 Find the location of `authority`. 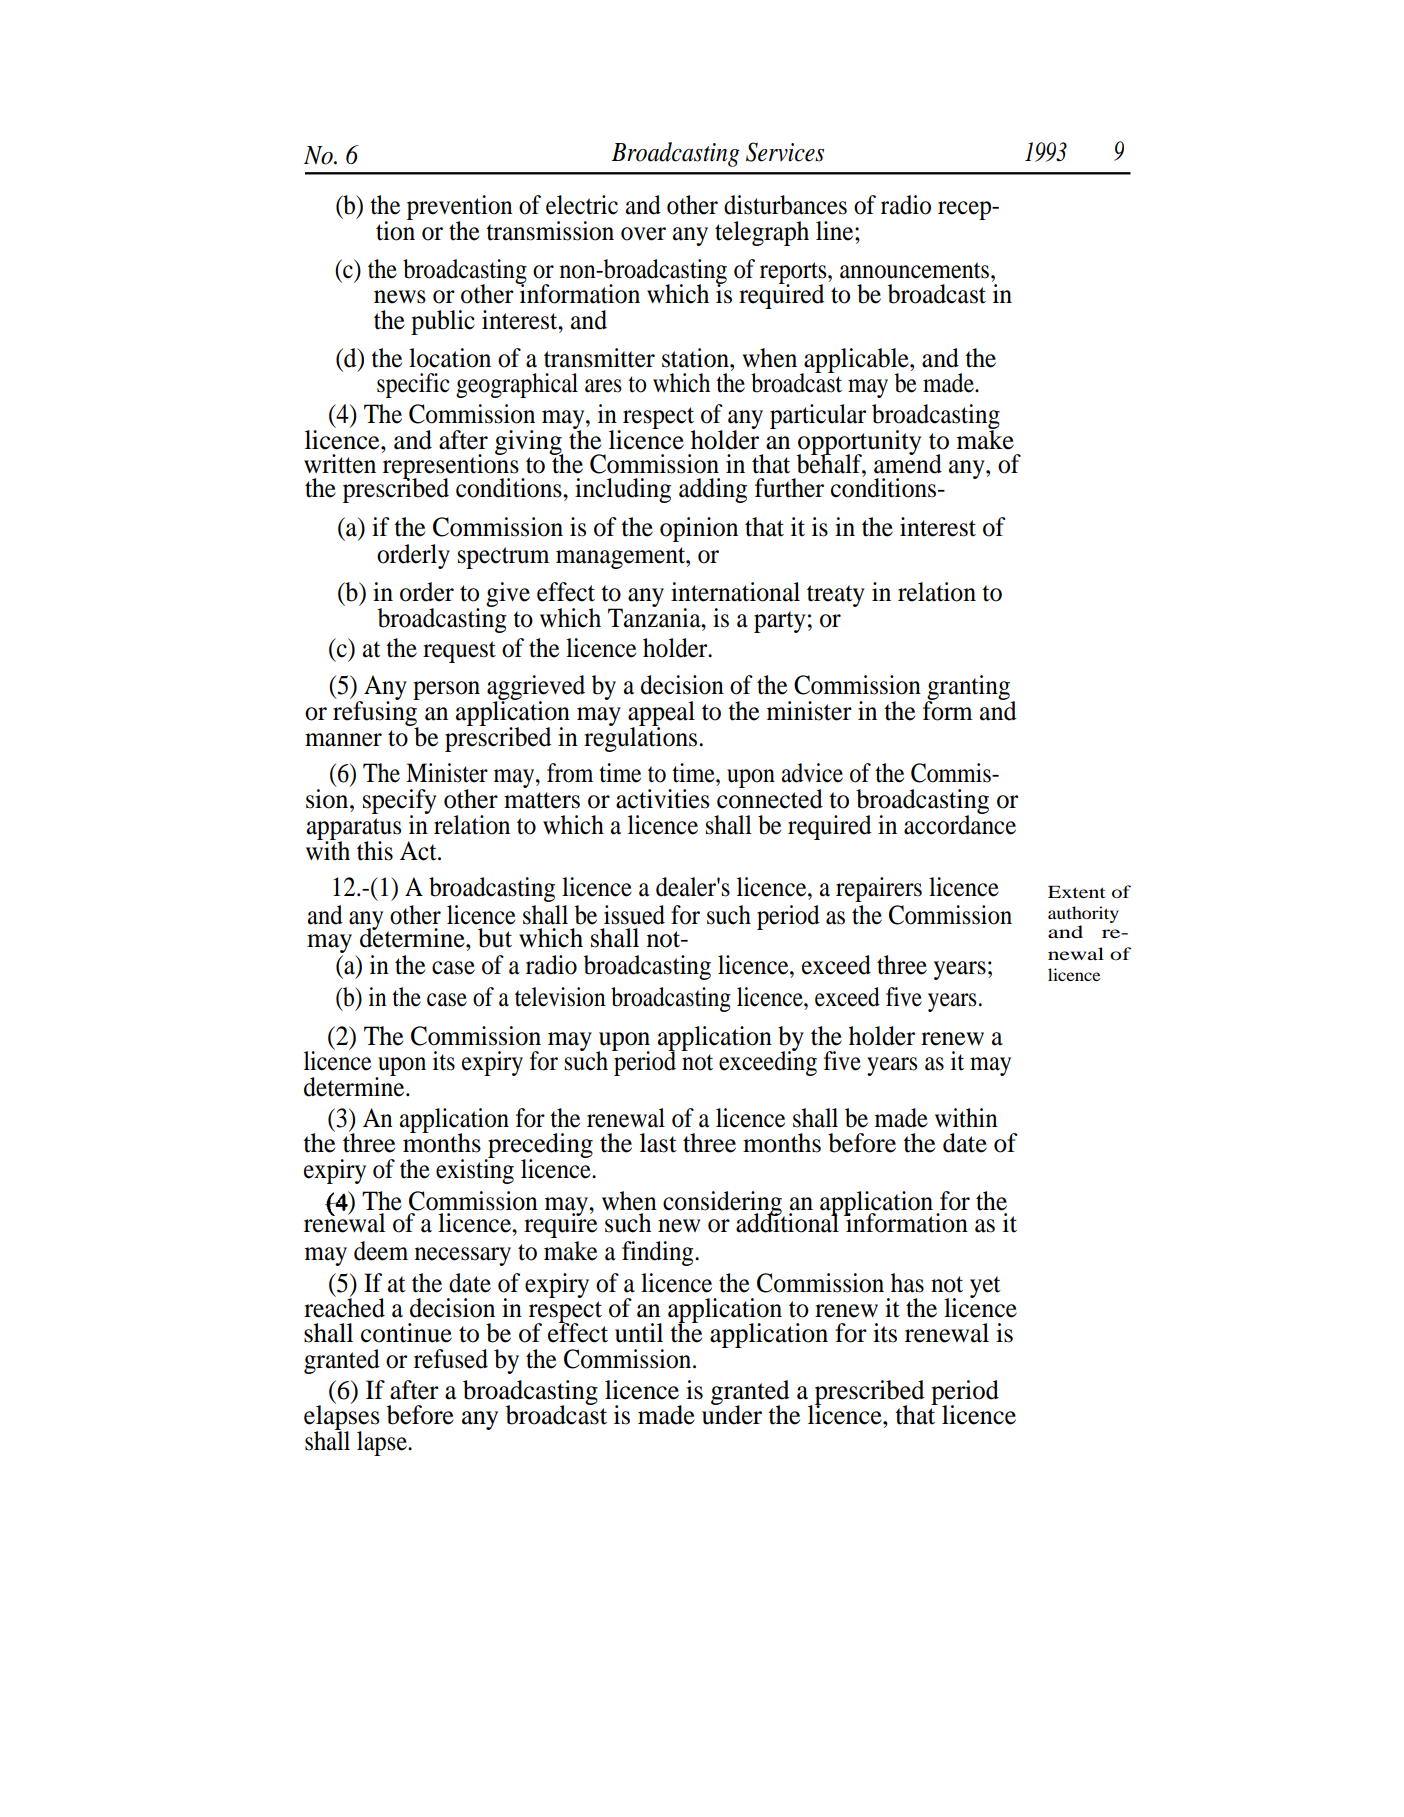

authority is located at coordinates (1083, 914).
